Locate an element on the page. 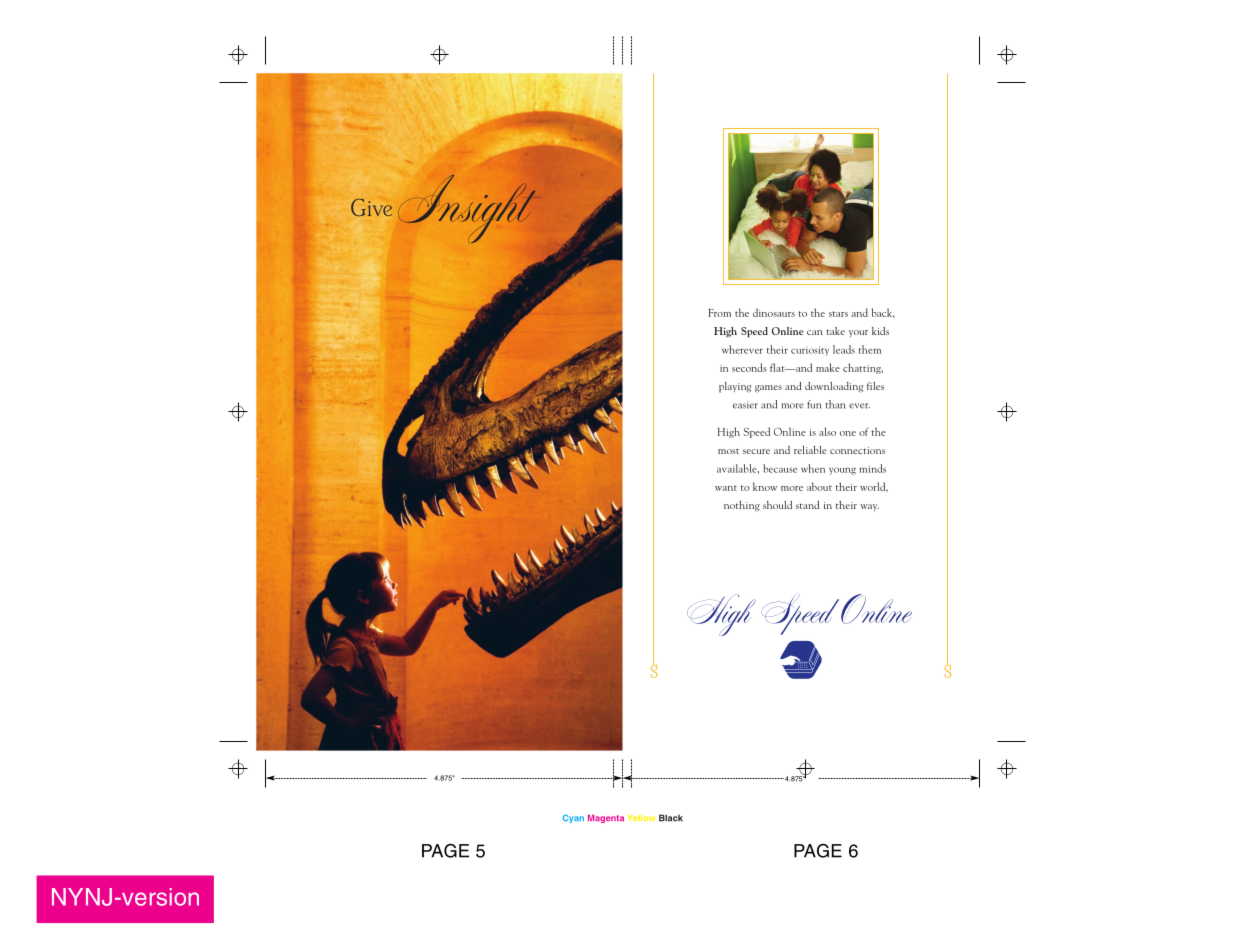 This image has width=1245, height=952. stars is located at coordinates (838, 314).
